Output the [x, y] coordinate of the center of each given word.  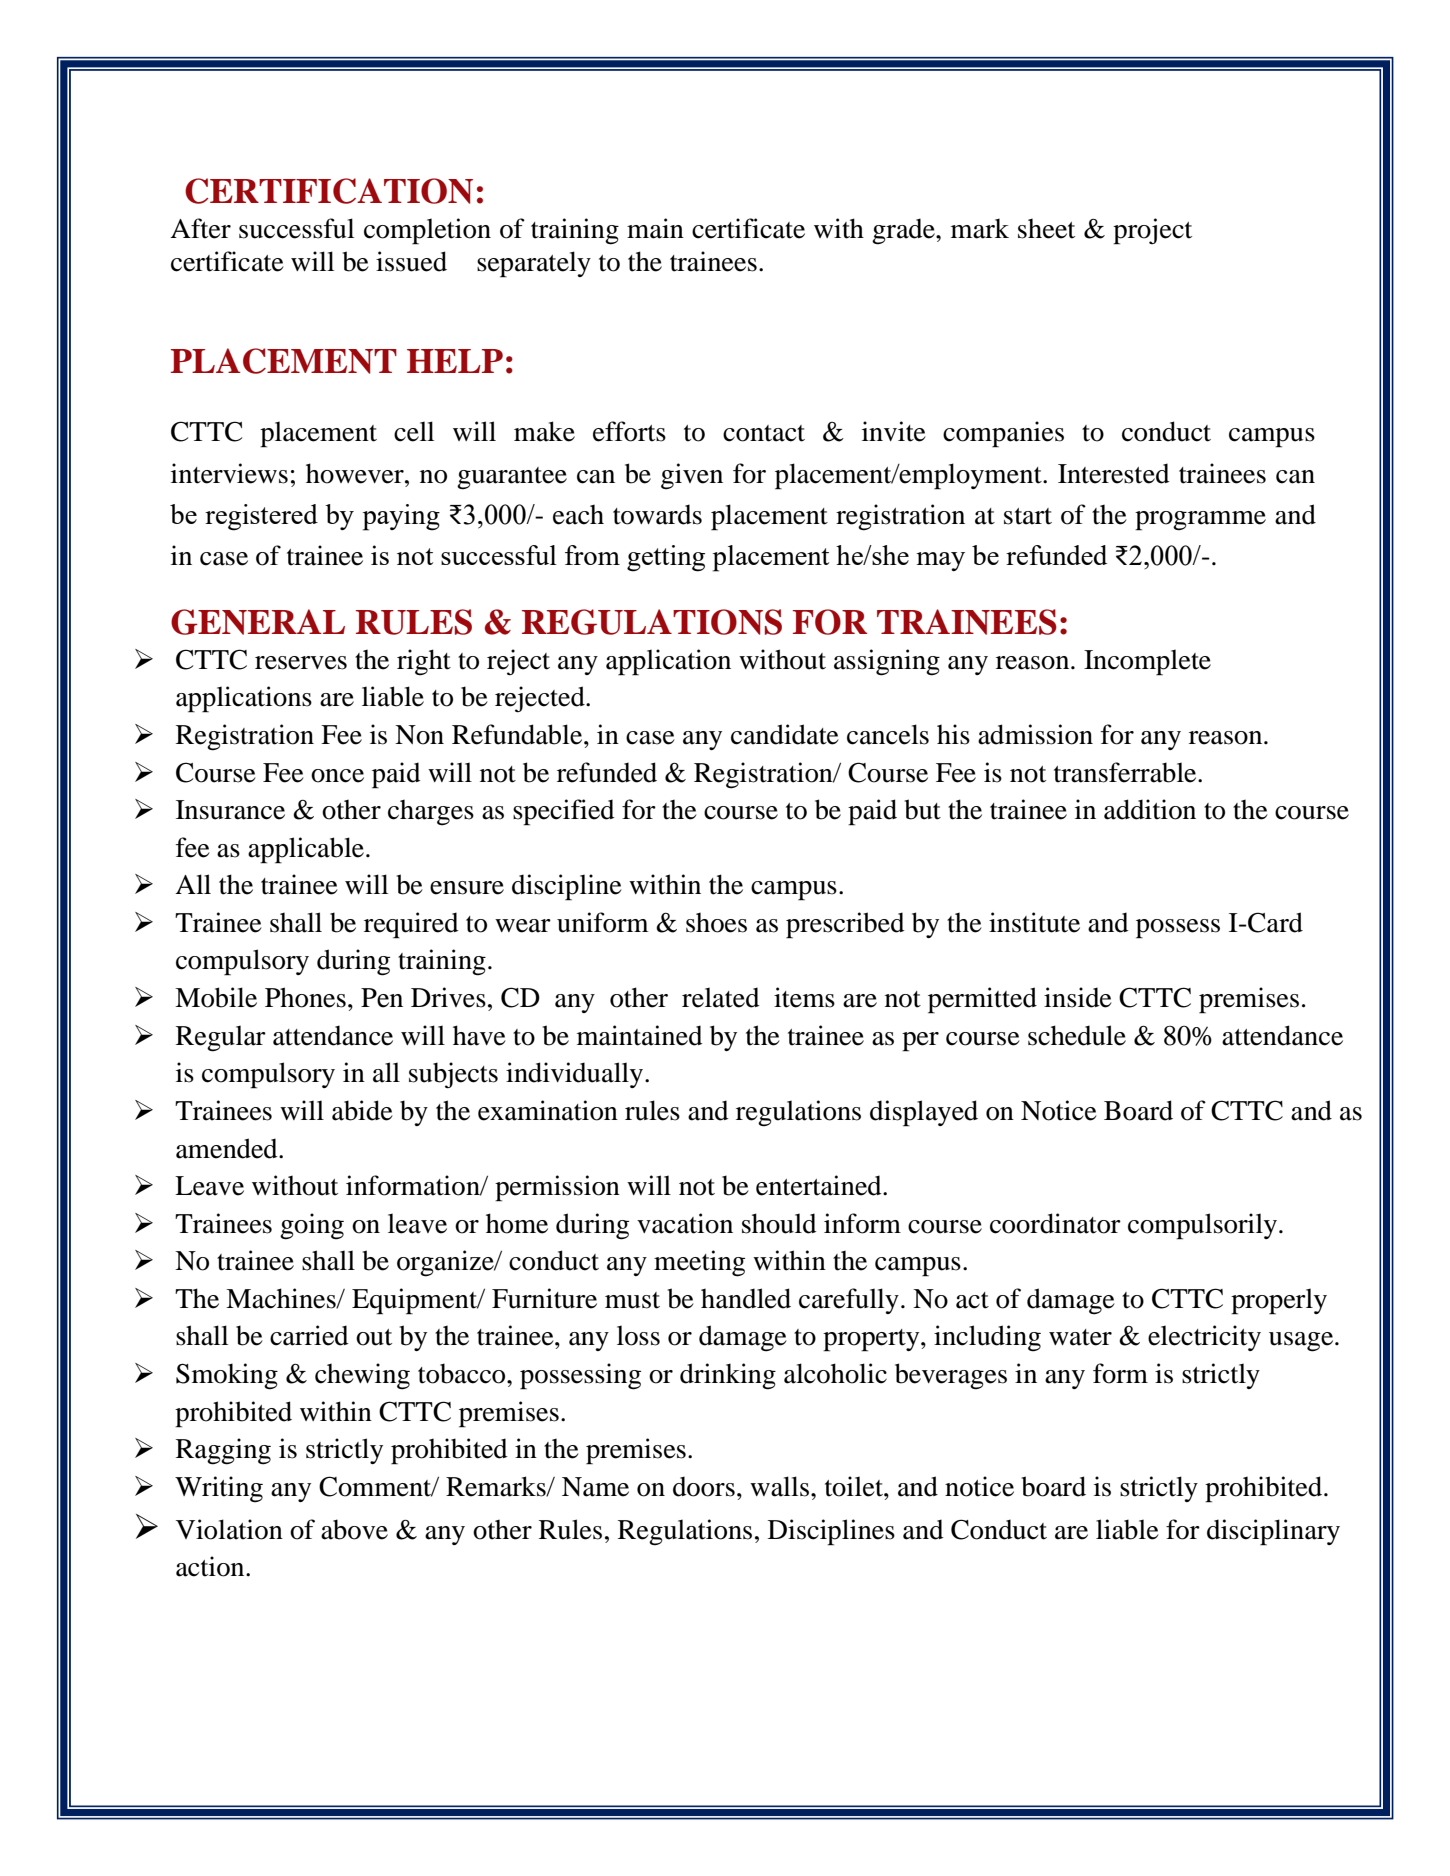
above [354, 1529]
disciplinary [1273, 1532]
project [1152, 231]
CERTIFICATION [329, 191]
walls [779, 1486]
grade [904, 231]
